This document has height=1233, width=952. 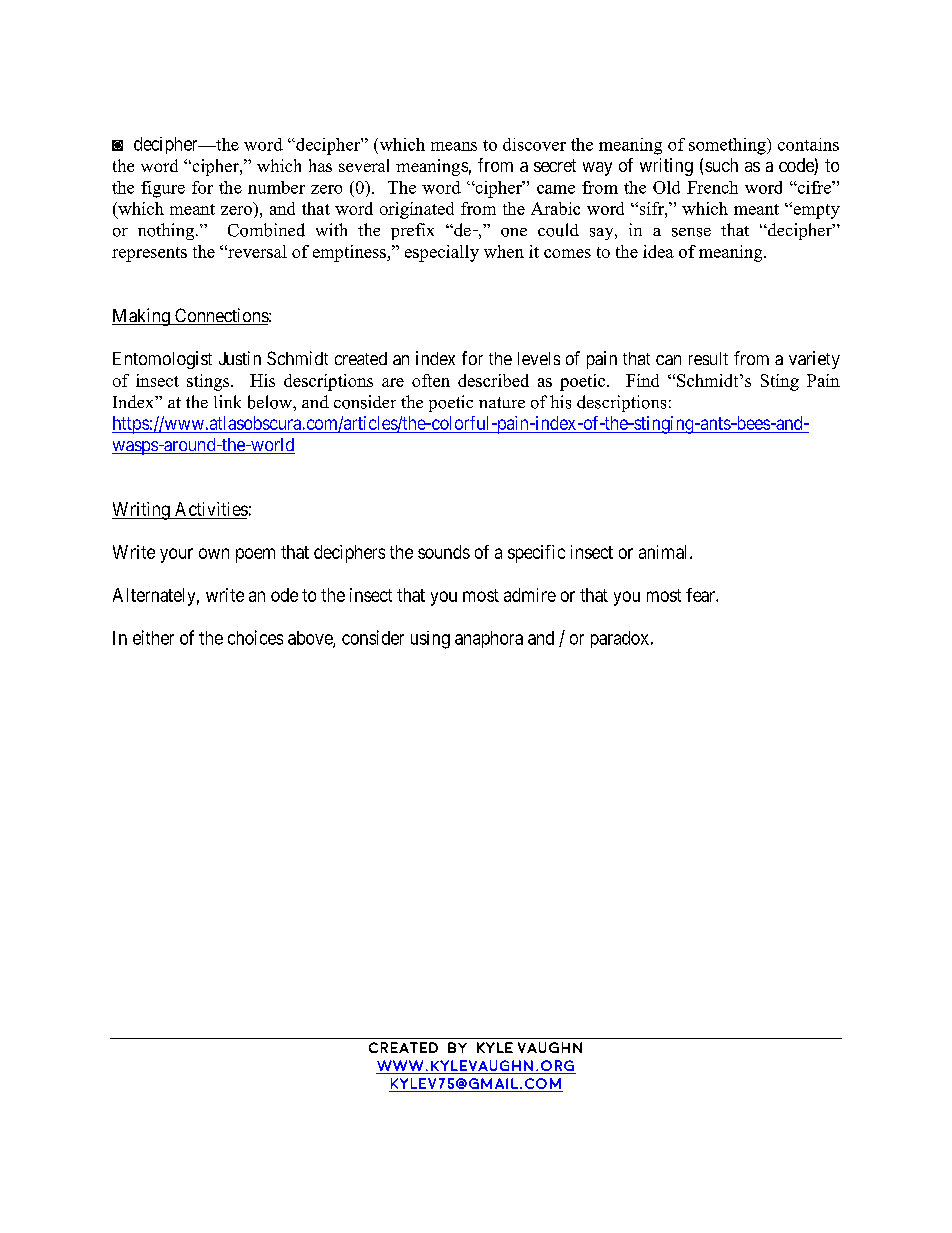 I want to click on anaphora, so click(x=489, y=639).
